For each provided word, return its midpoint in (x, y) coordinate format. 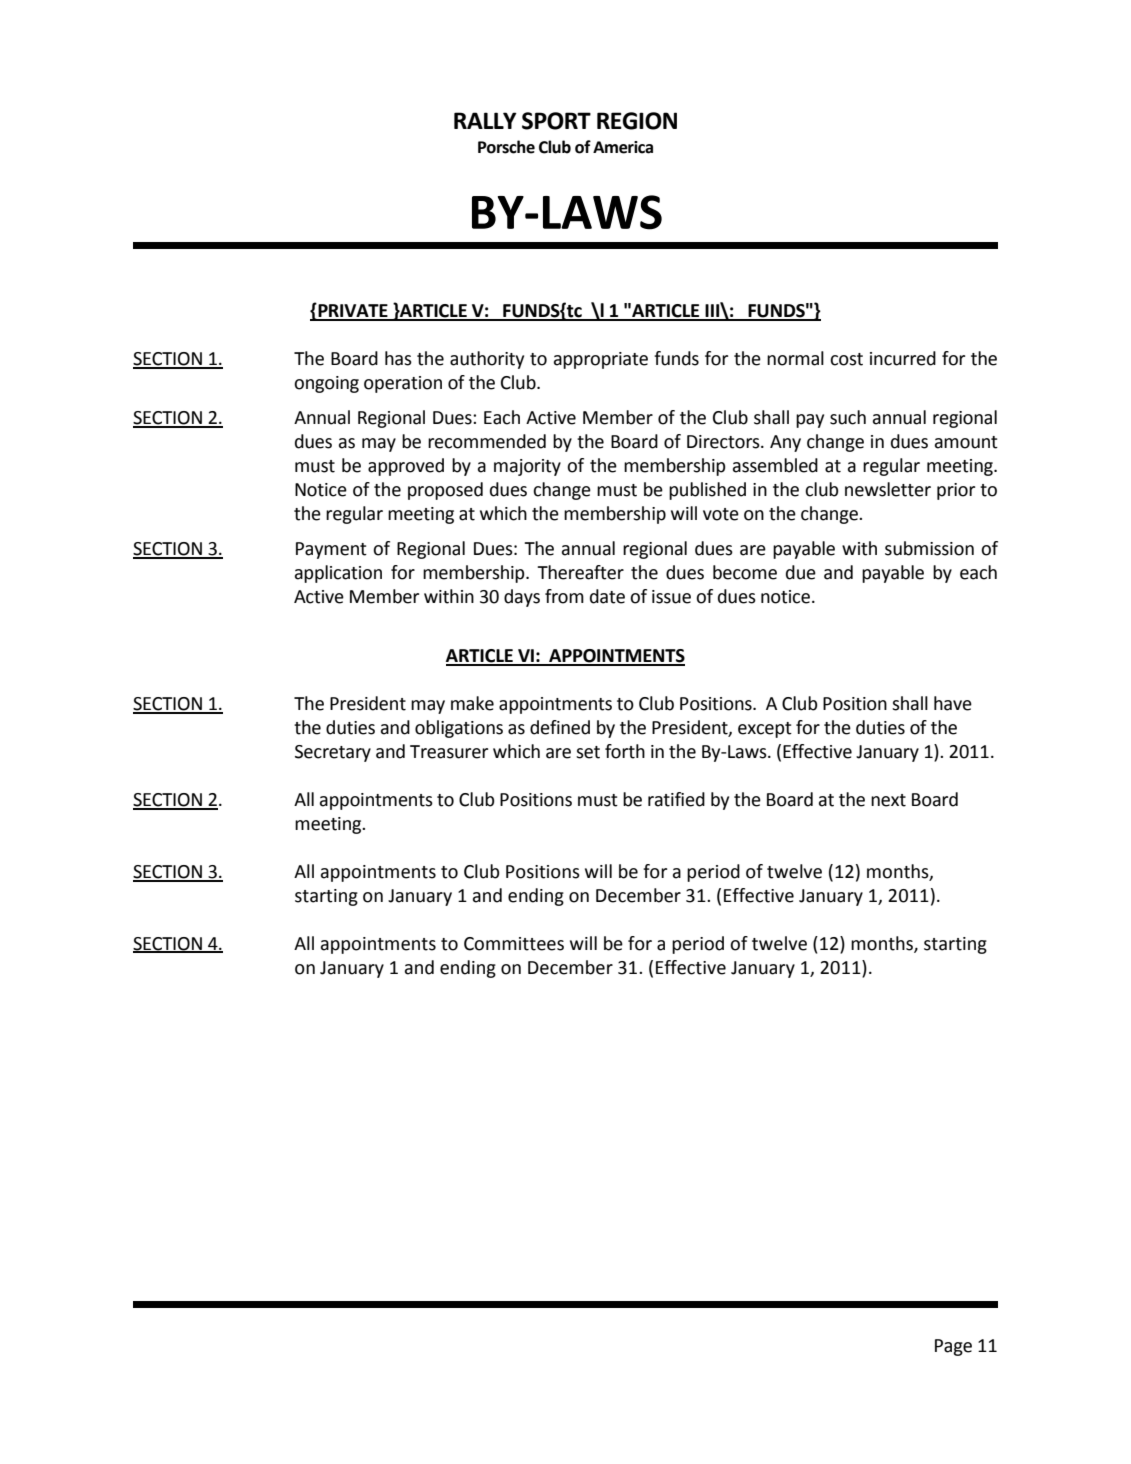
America (623, 147)
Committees (514, 944)
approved (406, 467)
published (707, 491)
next (888, 800)
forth (625, 751)
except (765, 730)
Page (953, 1347)
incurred (903, 358)
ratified (676, 799)
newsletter (888, 489)
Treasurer (449, 752)
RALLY (485, 120)
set (588, 752)
